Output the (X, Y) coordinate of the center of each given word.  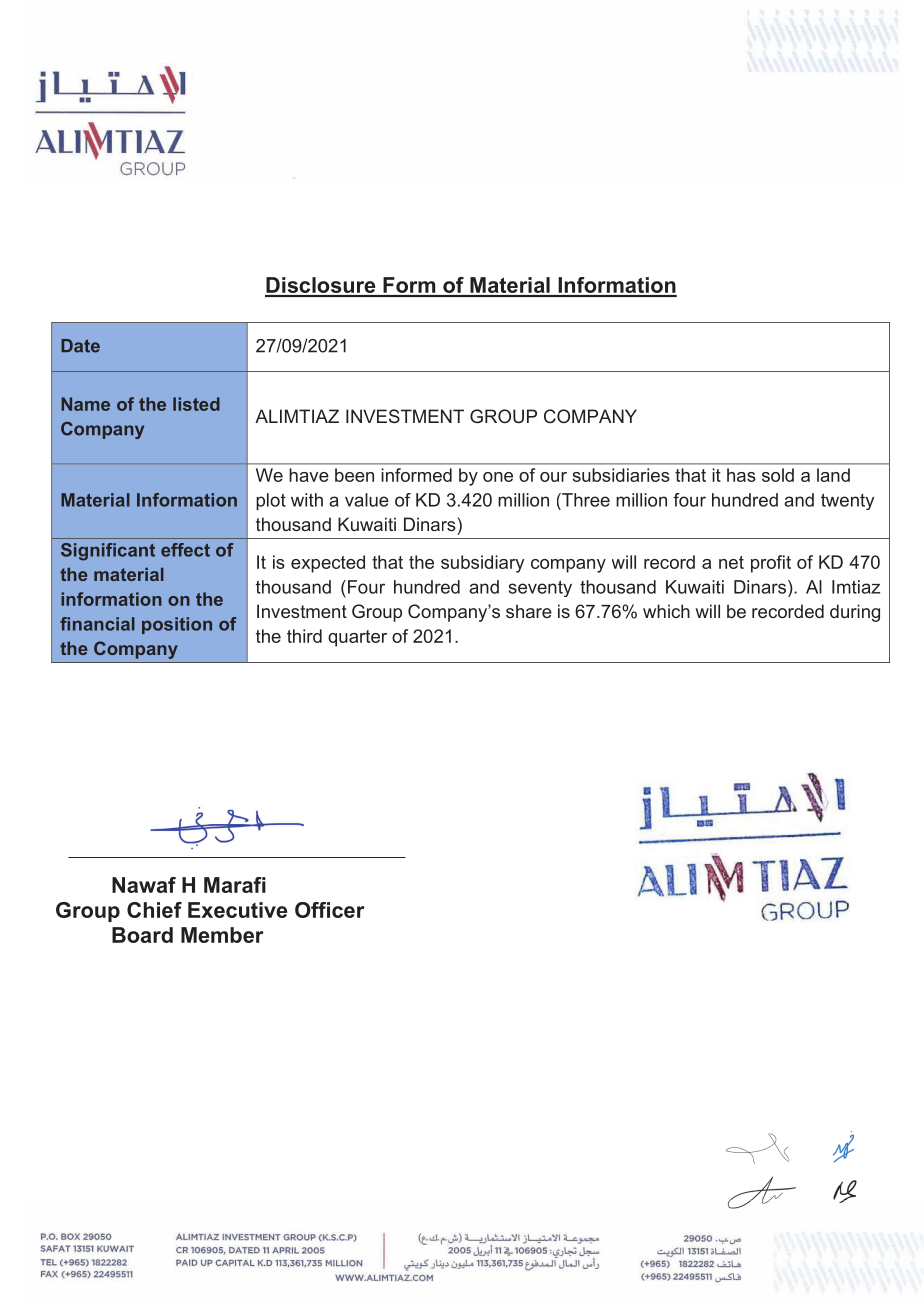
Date (80, 346)
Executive (237, 910)
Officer (330, 910)
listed (196, 404)
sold (778, 475)
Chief (154, 910)
